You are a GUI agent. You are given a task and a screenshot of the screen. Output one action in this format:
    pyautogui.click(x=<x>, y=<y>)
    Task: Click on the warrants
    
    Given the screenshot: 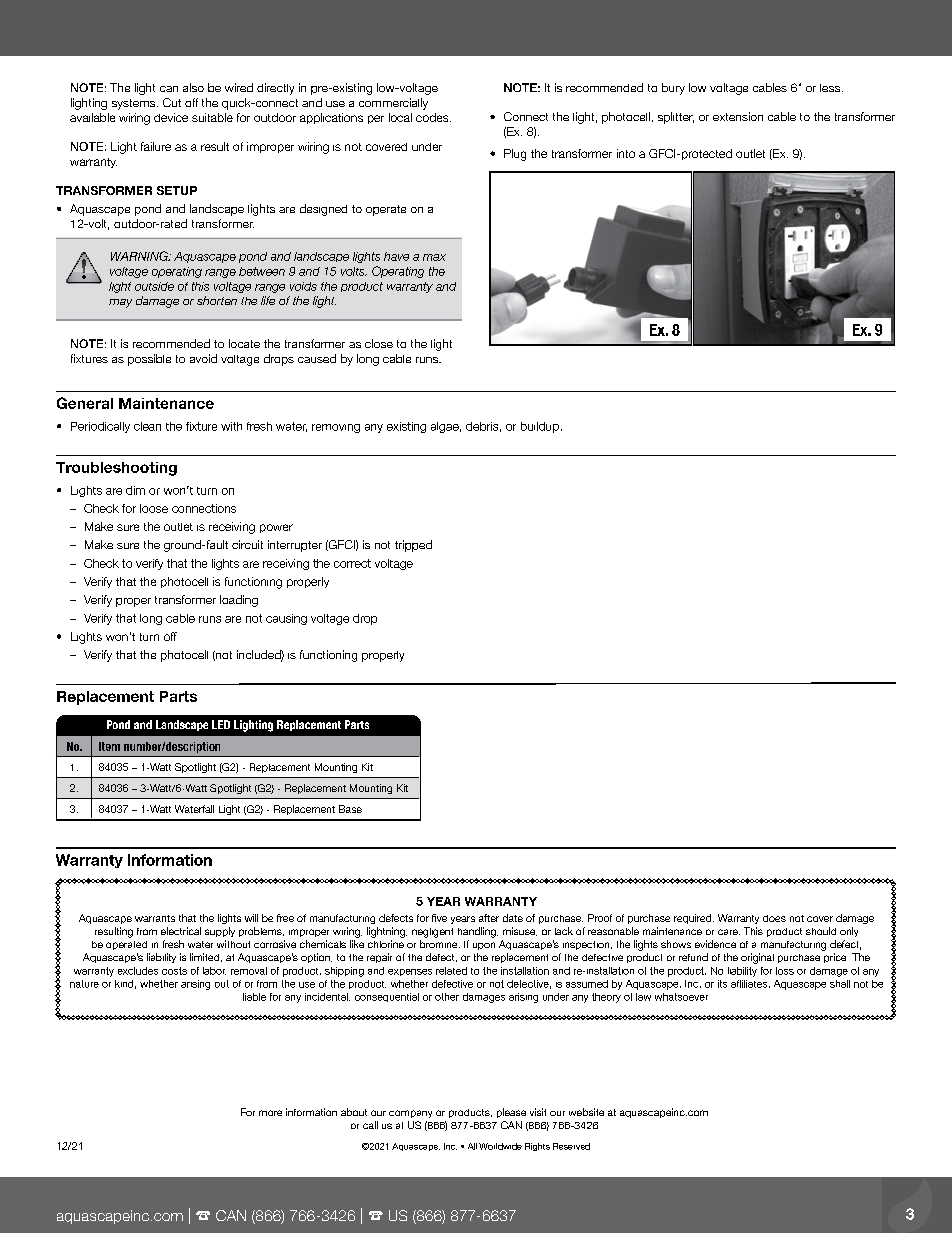 What is the action you would take?
    pyautogui.click(x=155, y=918)
